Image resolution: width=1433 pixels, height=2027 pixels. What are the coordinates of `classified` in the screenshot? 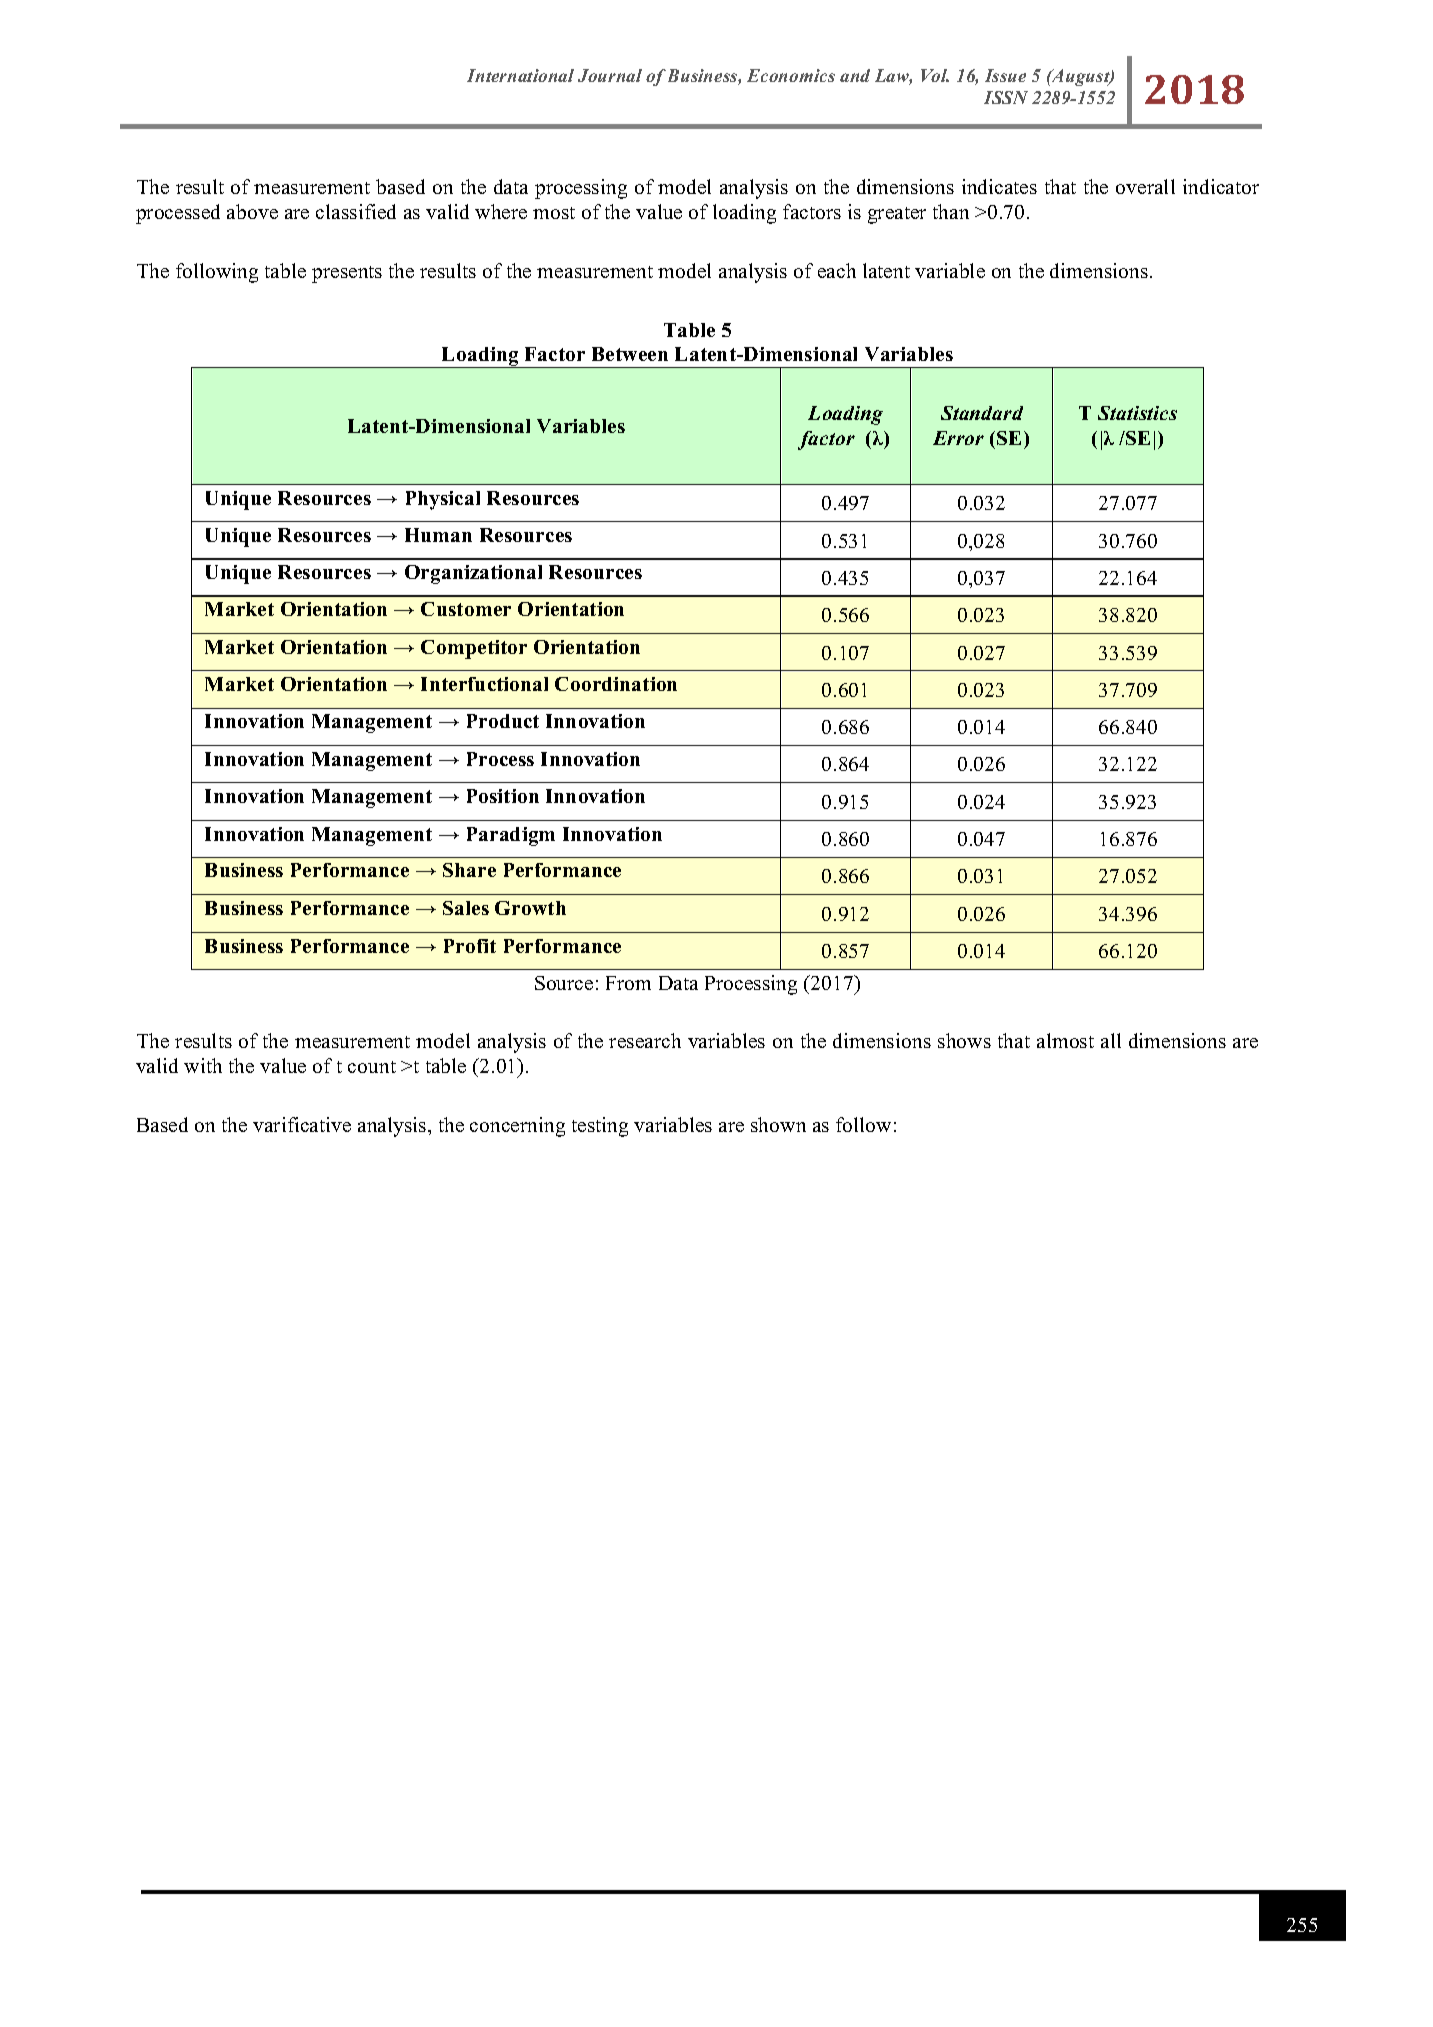 It's located at (356, 211).
